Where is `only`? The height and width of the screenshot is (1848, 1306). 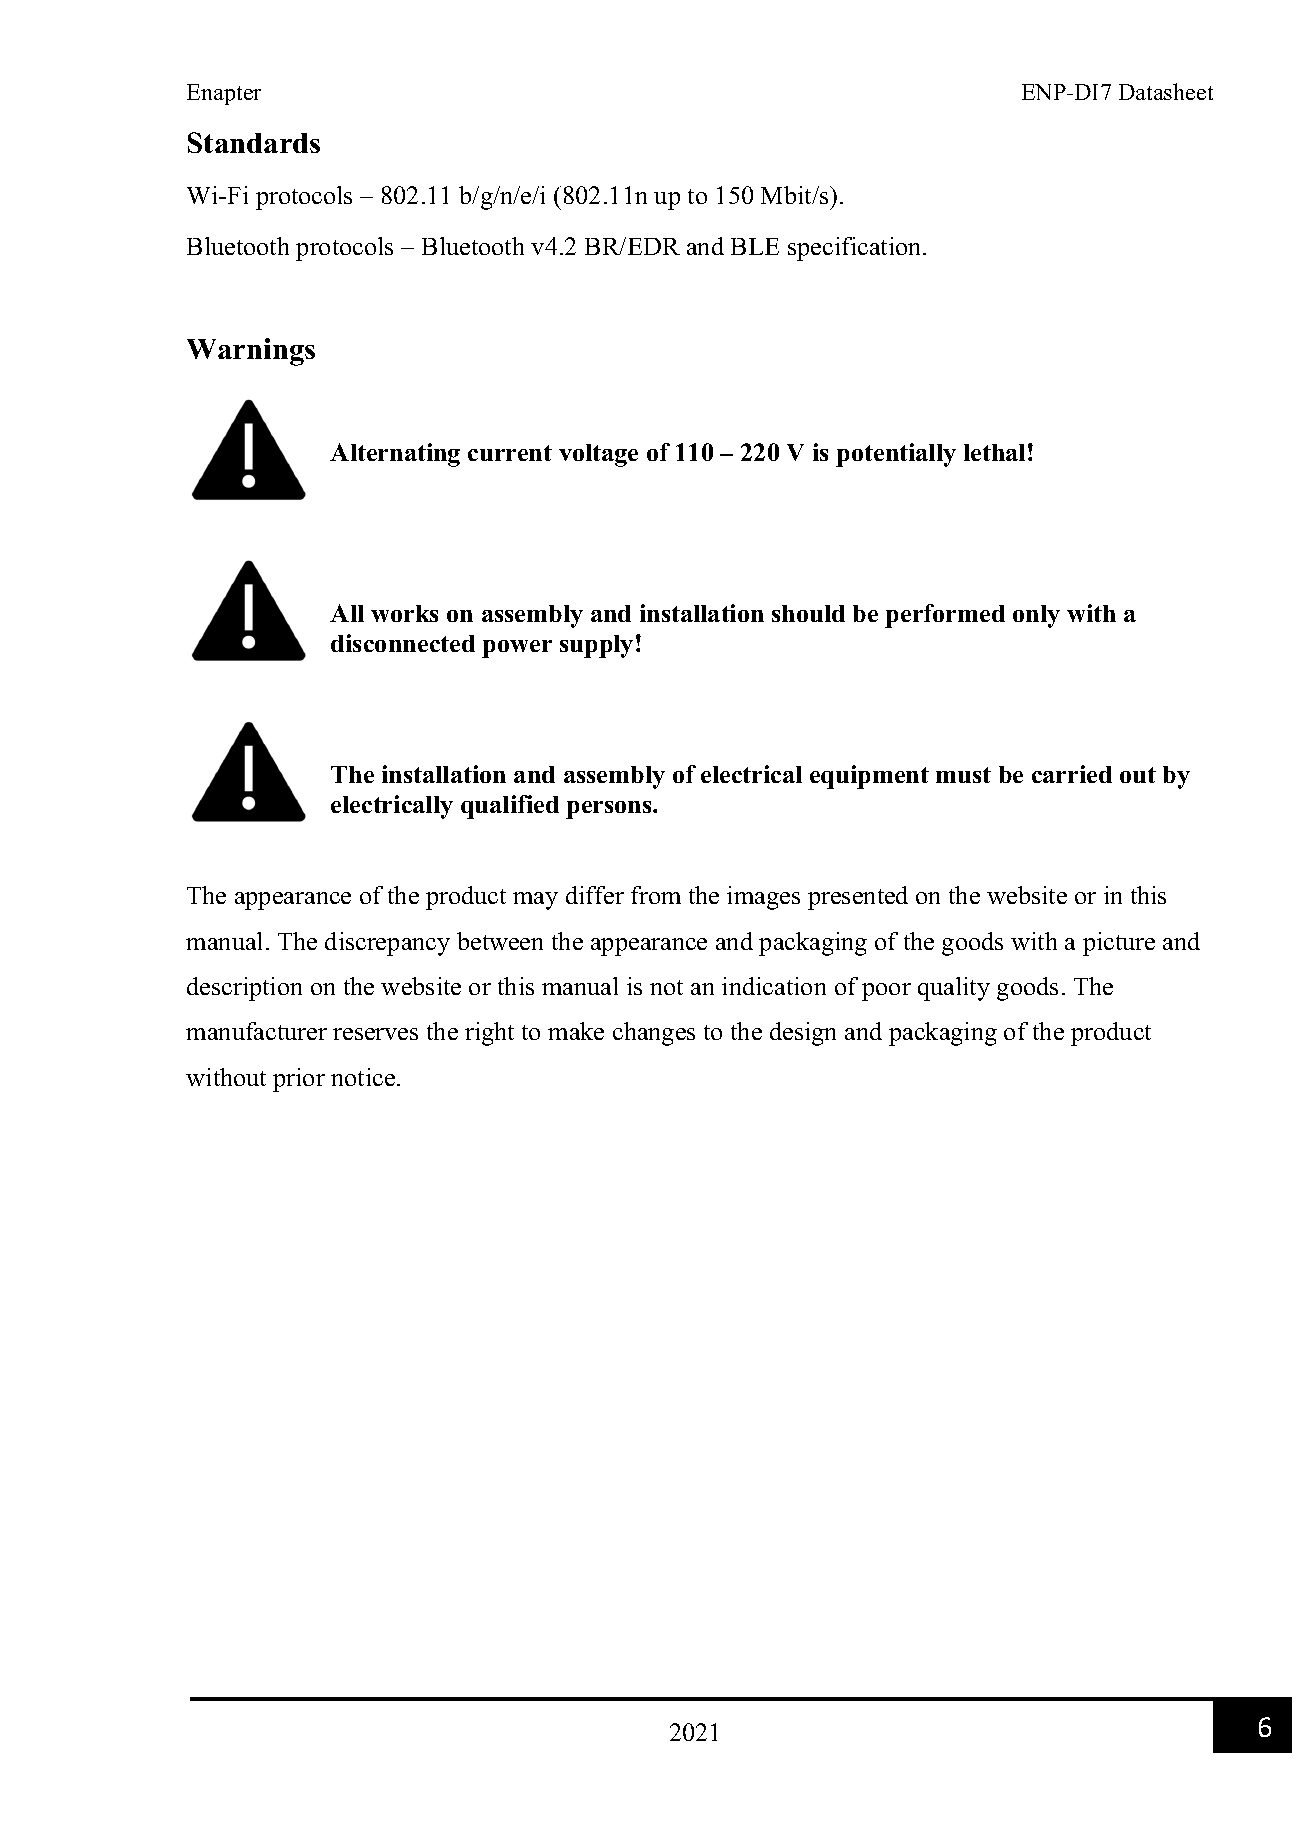 only is located at coordinates (1036, 616).
